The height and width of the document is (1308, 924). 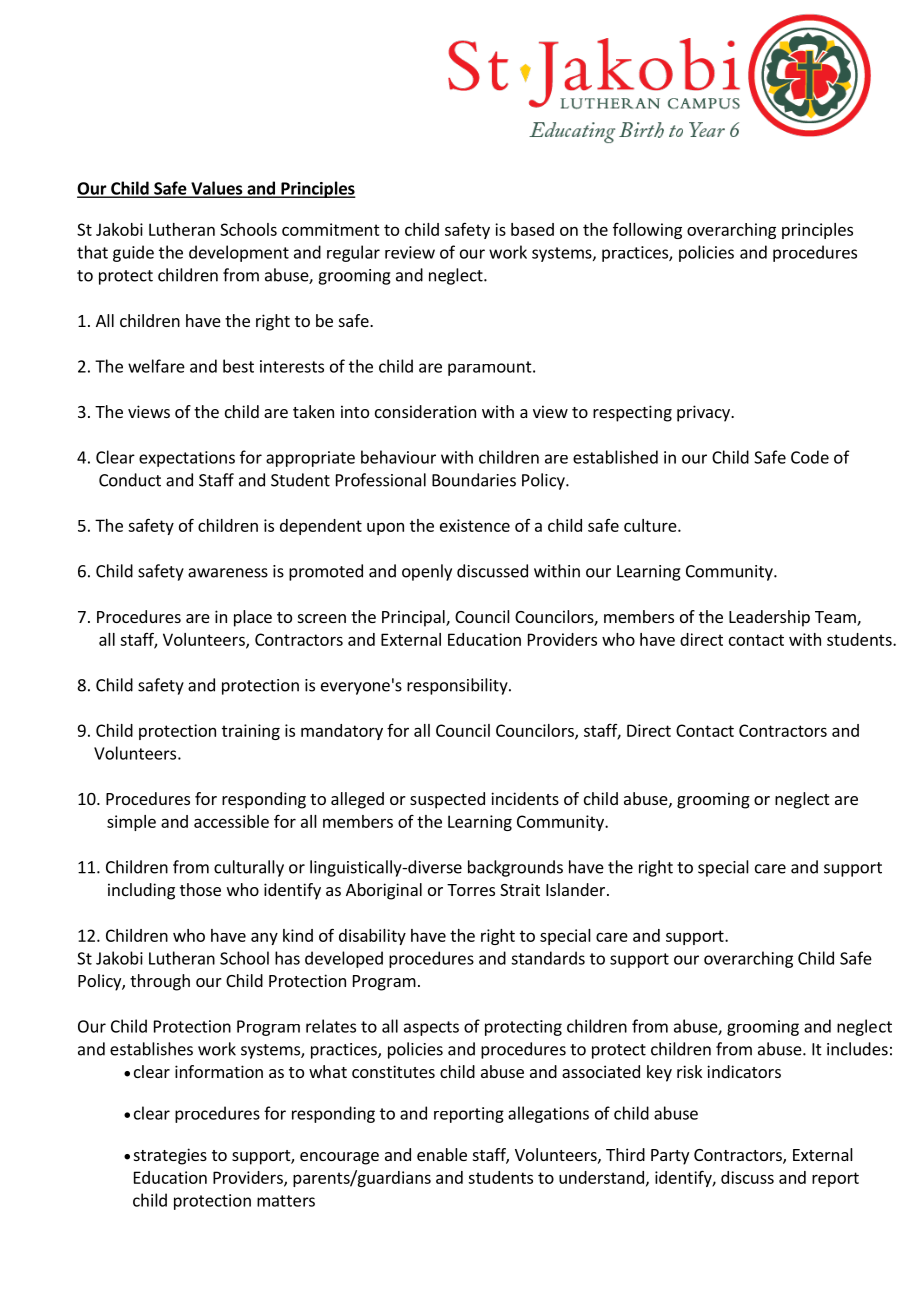 What do you see at coordinates (651, 525) in the document?
I see `culture` at bounding box center [651, 525].
